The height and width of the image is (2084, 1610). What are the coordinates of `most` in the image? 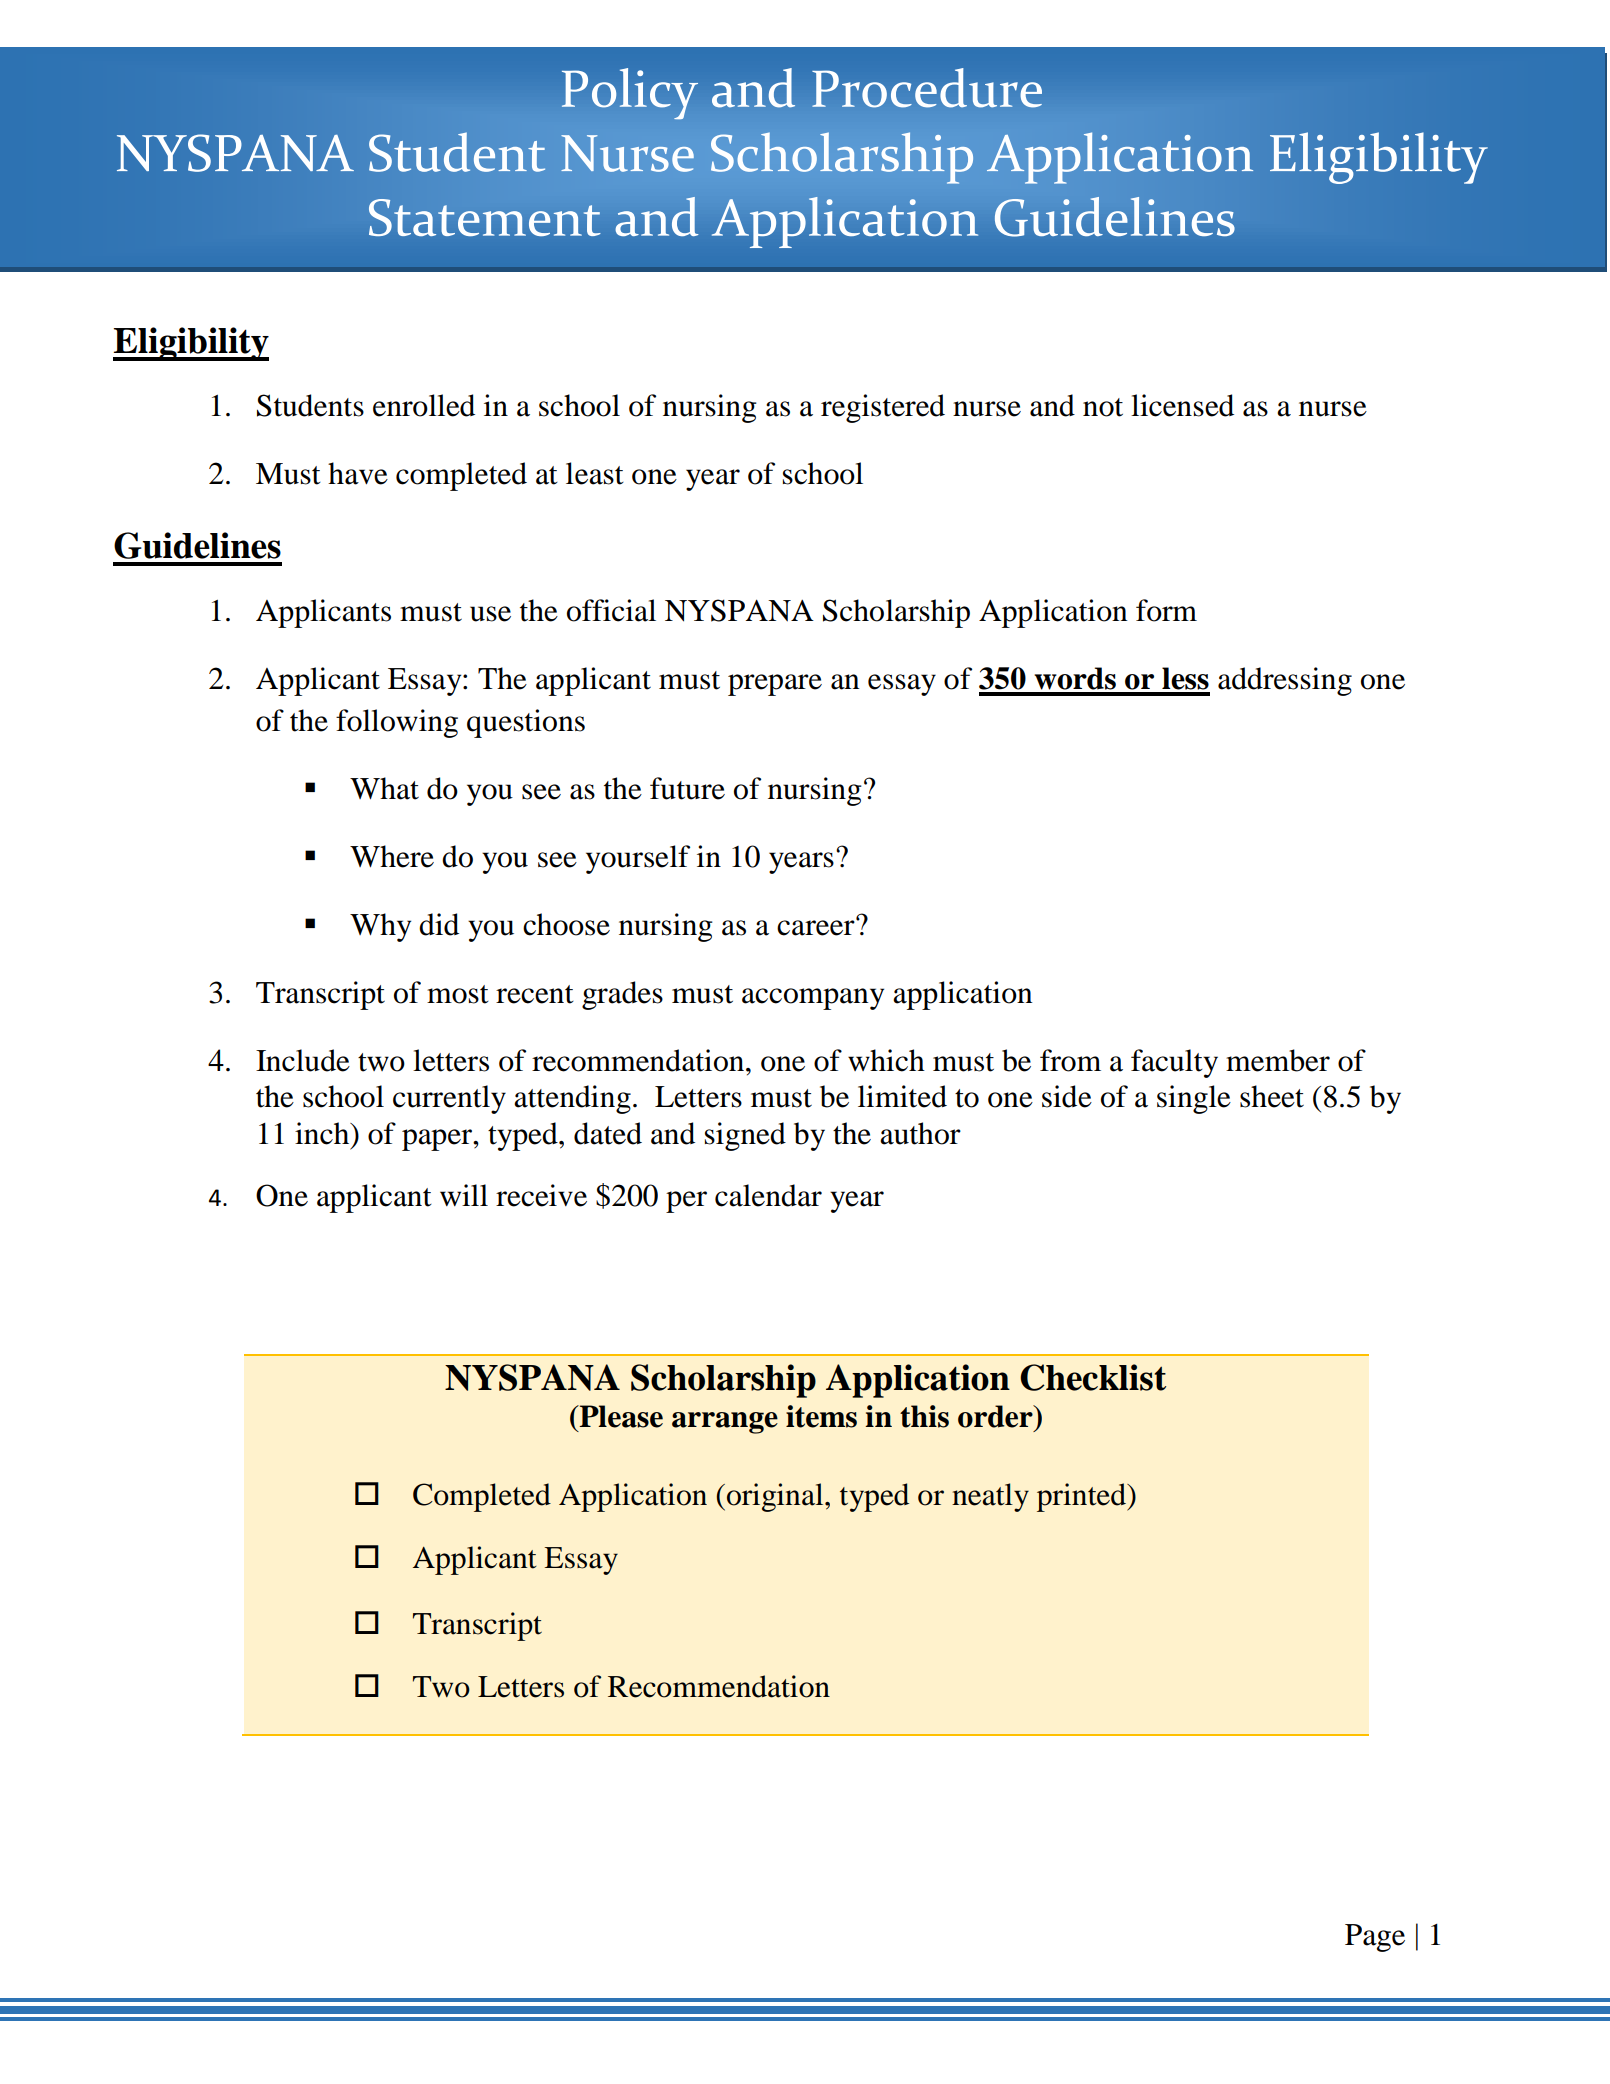 It's located at (458, 994).
